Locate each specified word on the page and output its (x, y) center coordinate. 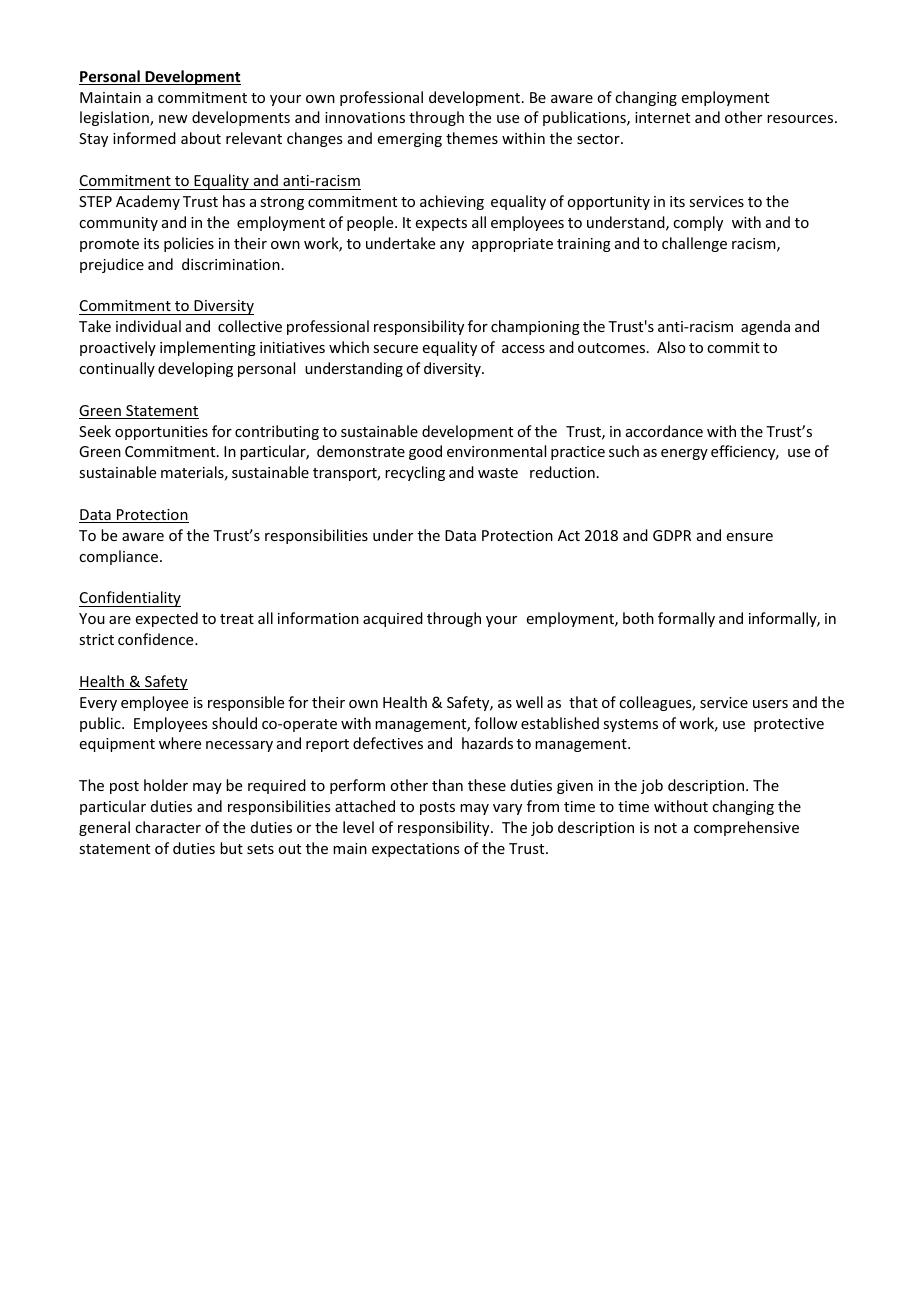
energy (684, 454)
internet (662, 117)
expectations (415, 850)
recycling (415, 473)
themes (472, 138)
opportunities (161, 433)
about (201, 138)
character (168, 827)
